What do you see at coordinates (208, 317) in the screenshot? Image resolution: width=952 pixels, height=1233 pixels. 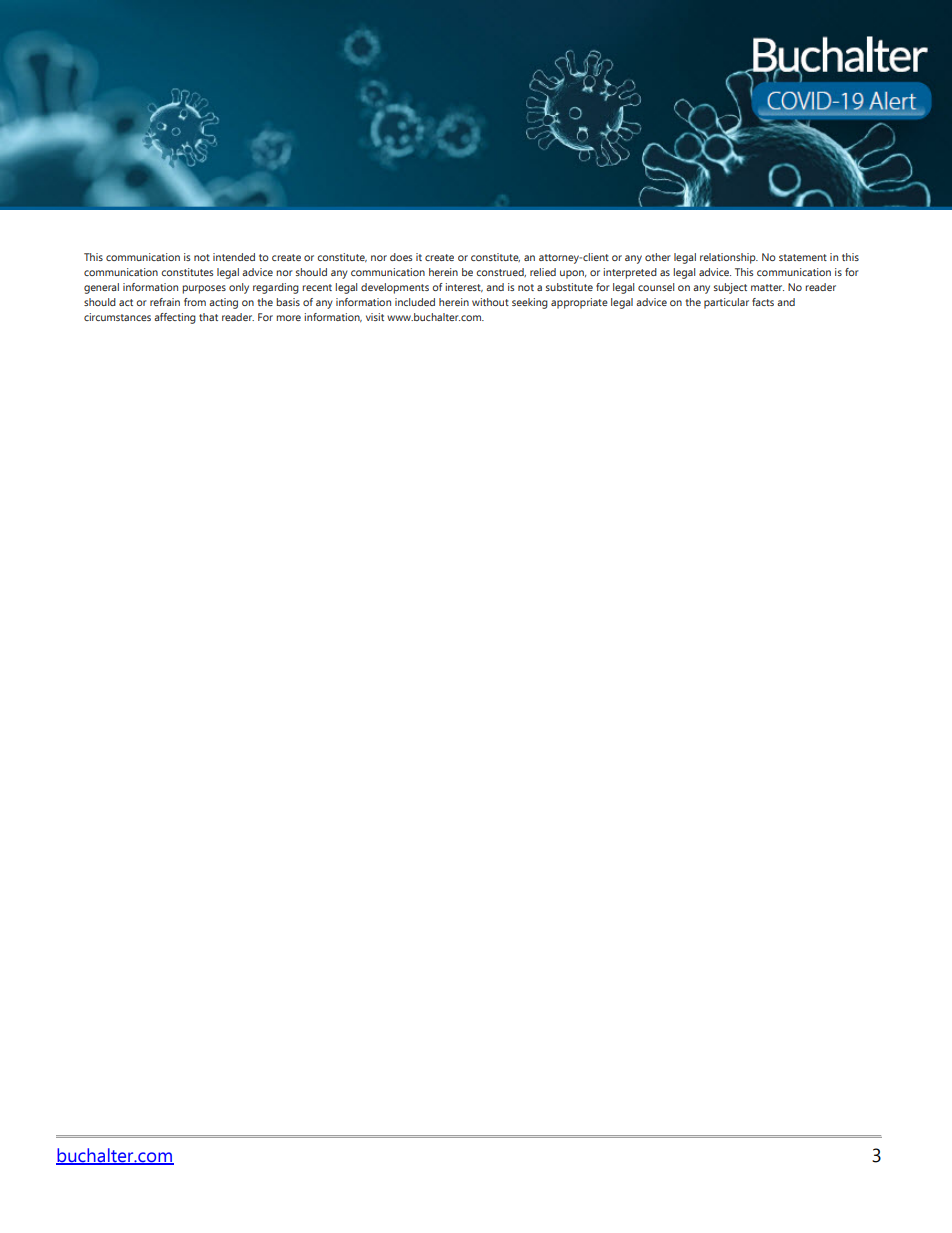 I see `that` at bounding box center [208, 317].
